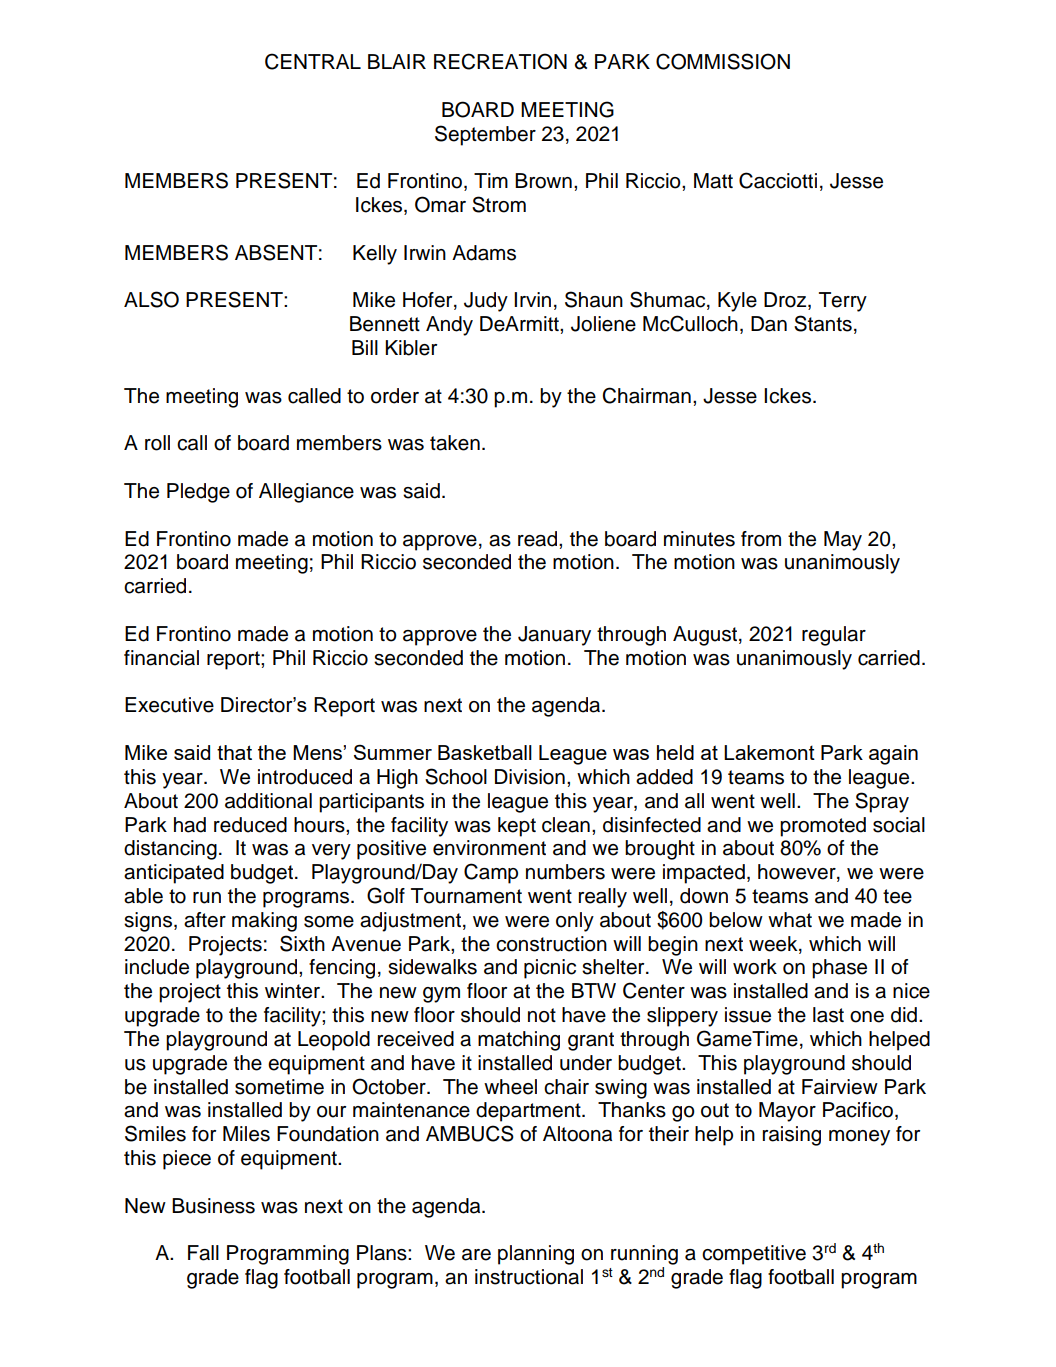 This screenshot has height=1367, width=1056. I want to click on promoted, so click(823, 827).
